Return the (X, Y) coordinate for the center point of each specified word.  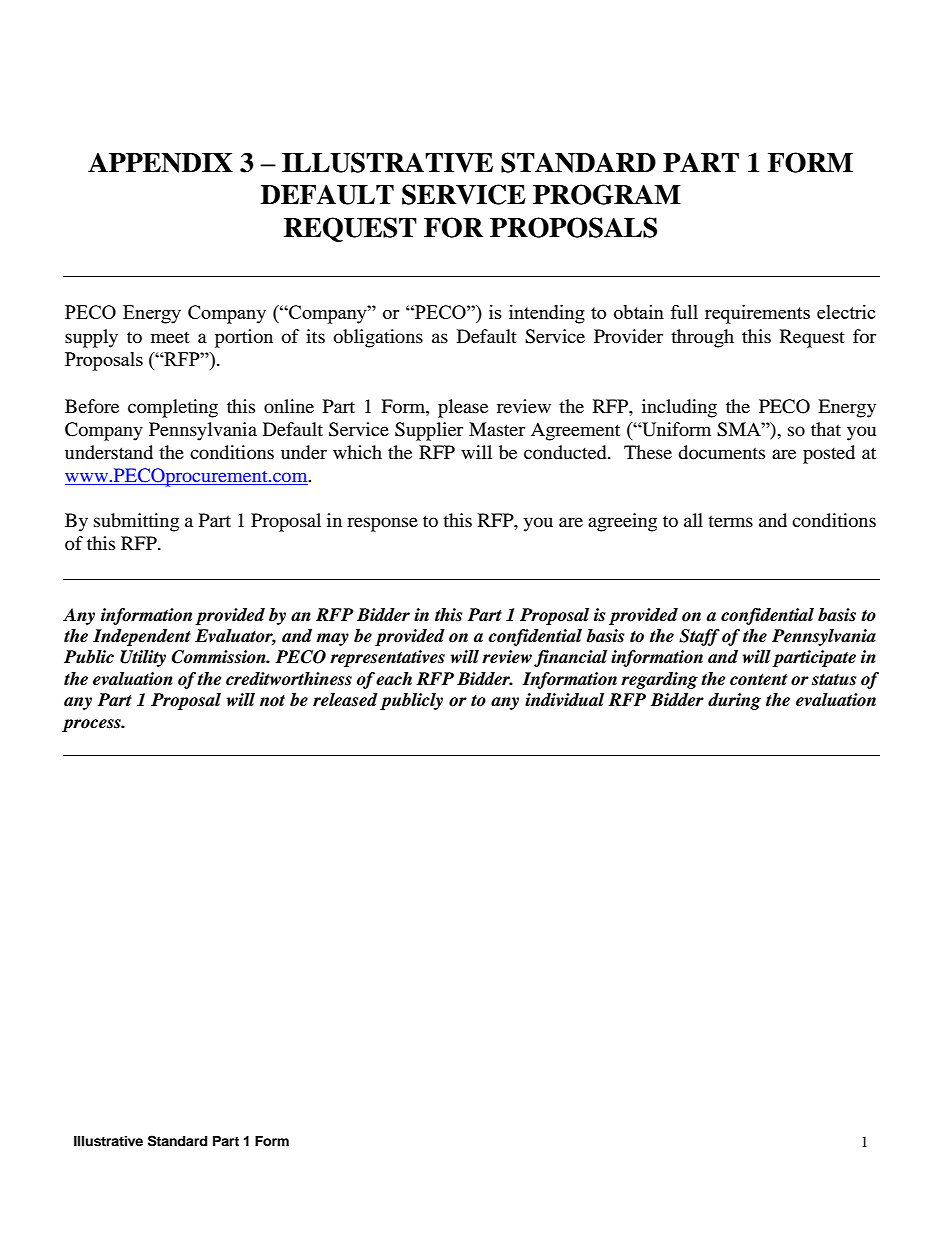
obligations (378, 338)
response (382, 524)
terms (730, 521)
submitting (136, 522)
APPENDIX (160, 163)
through (702, 338)
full (684, 312)
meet (170, 337)
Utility (143, 658)
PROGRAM (607, 194)
